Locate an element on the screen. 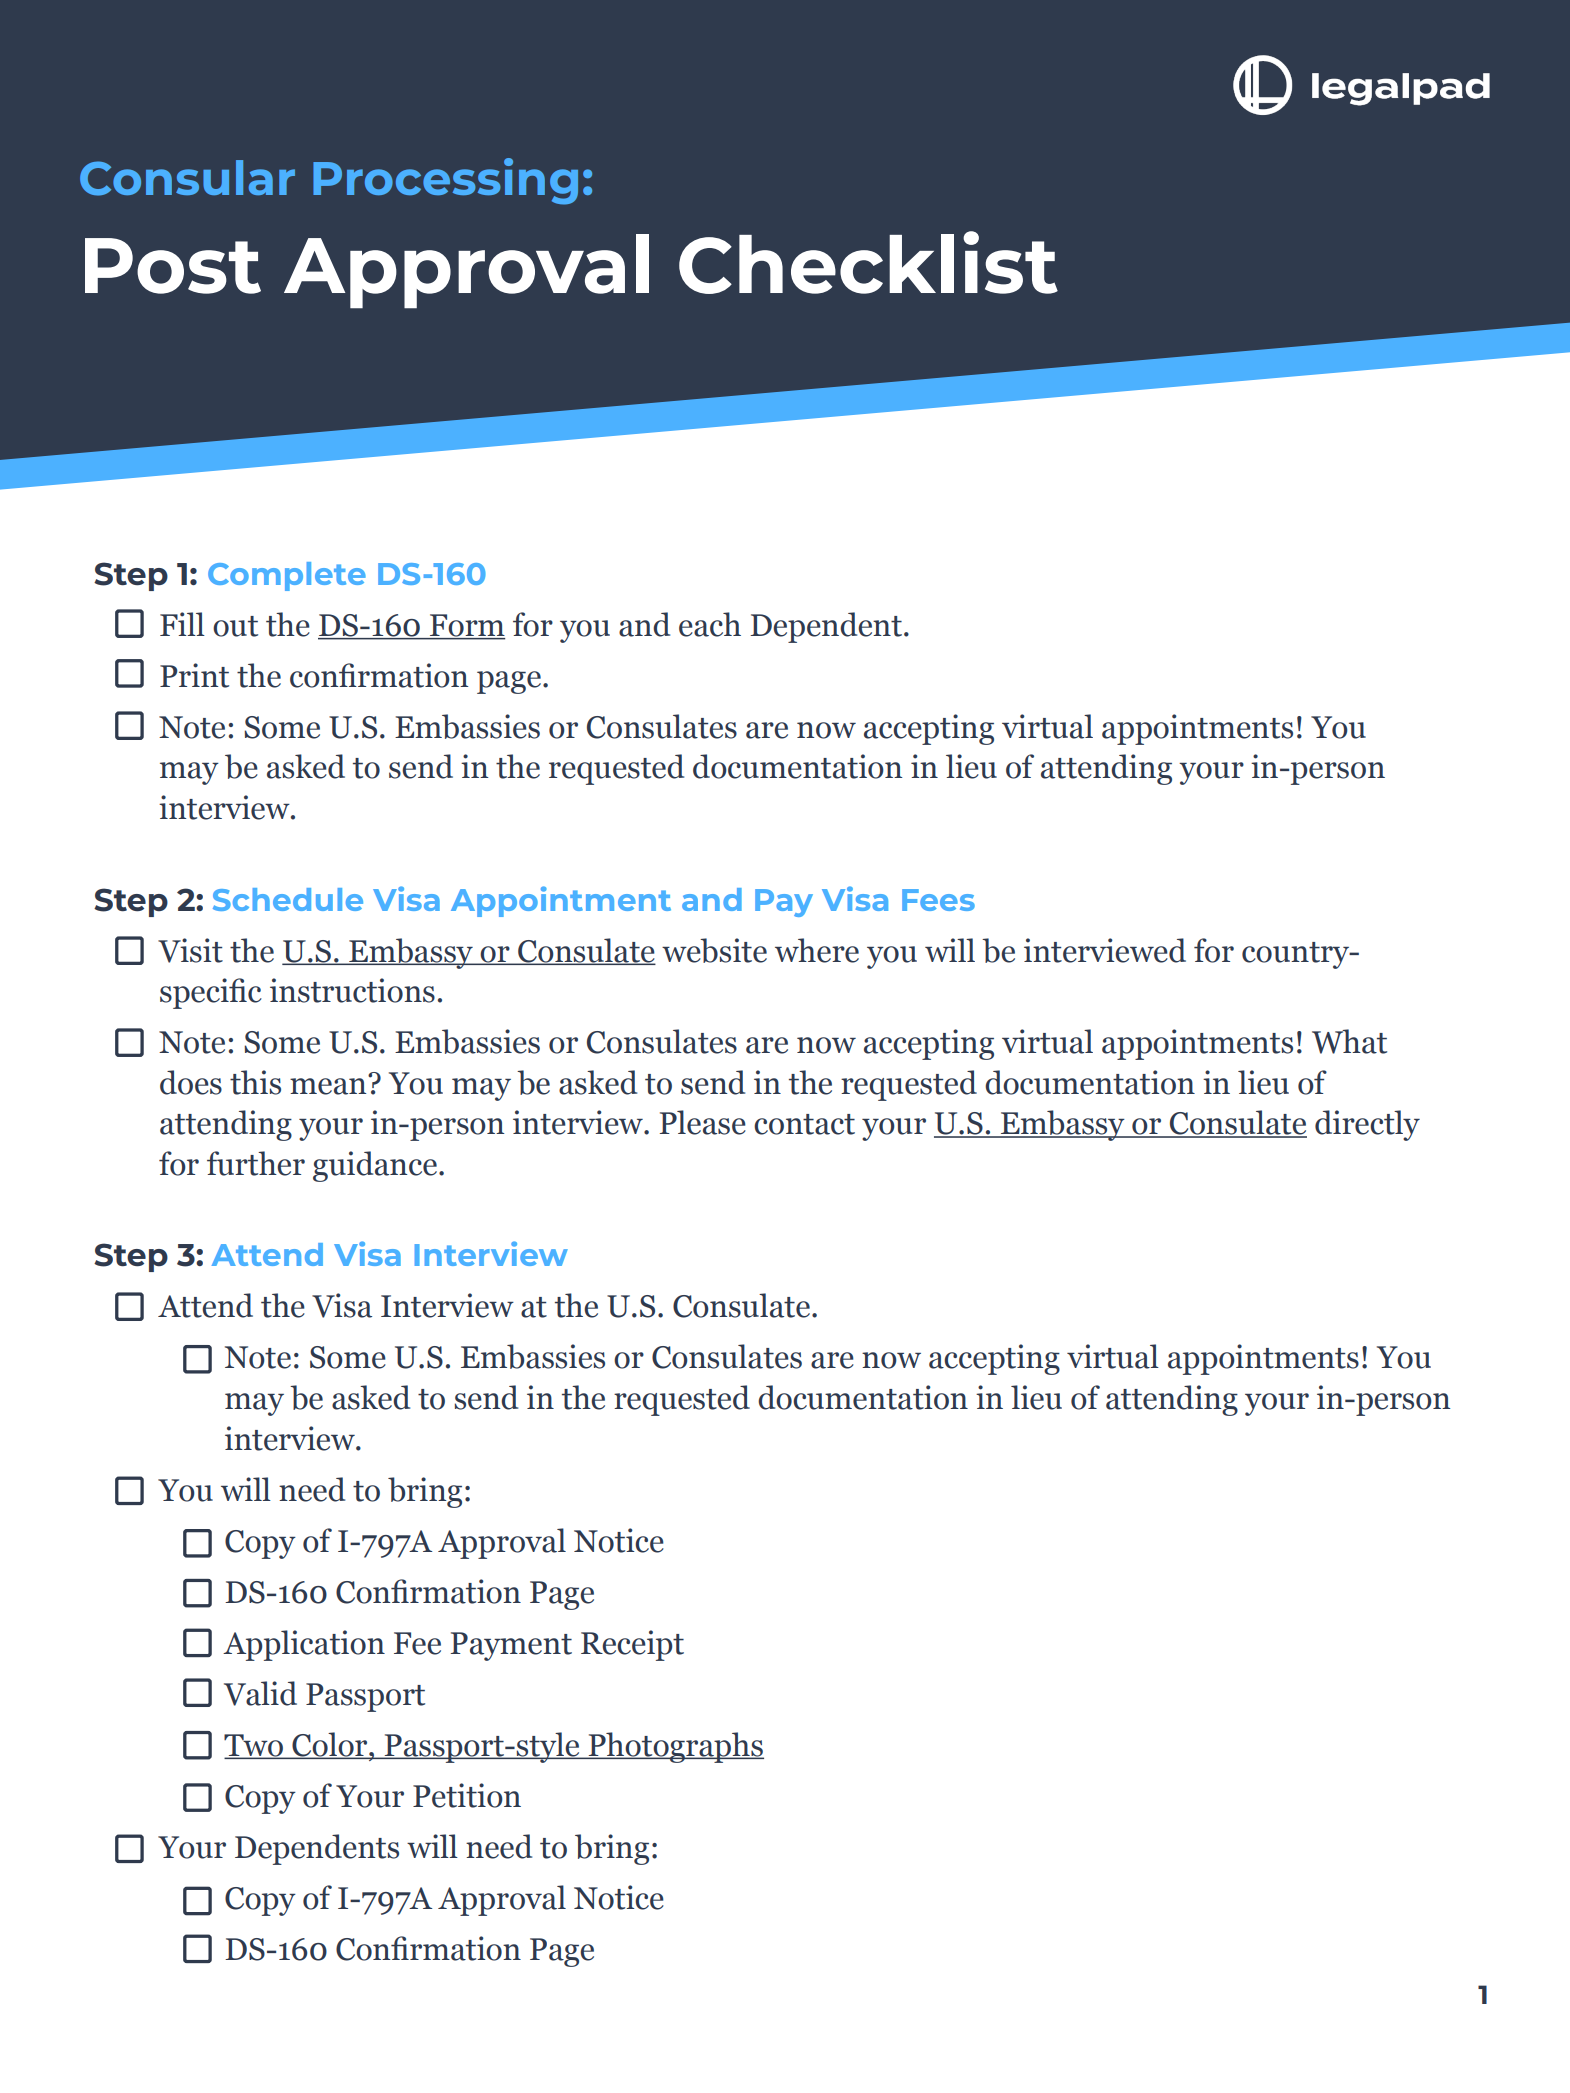 The image size is (1570, 2093). contact is located at coordinates (804, 1124).
